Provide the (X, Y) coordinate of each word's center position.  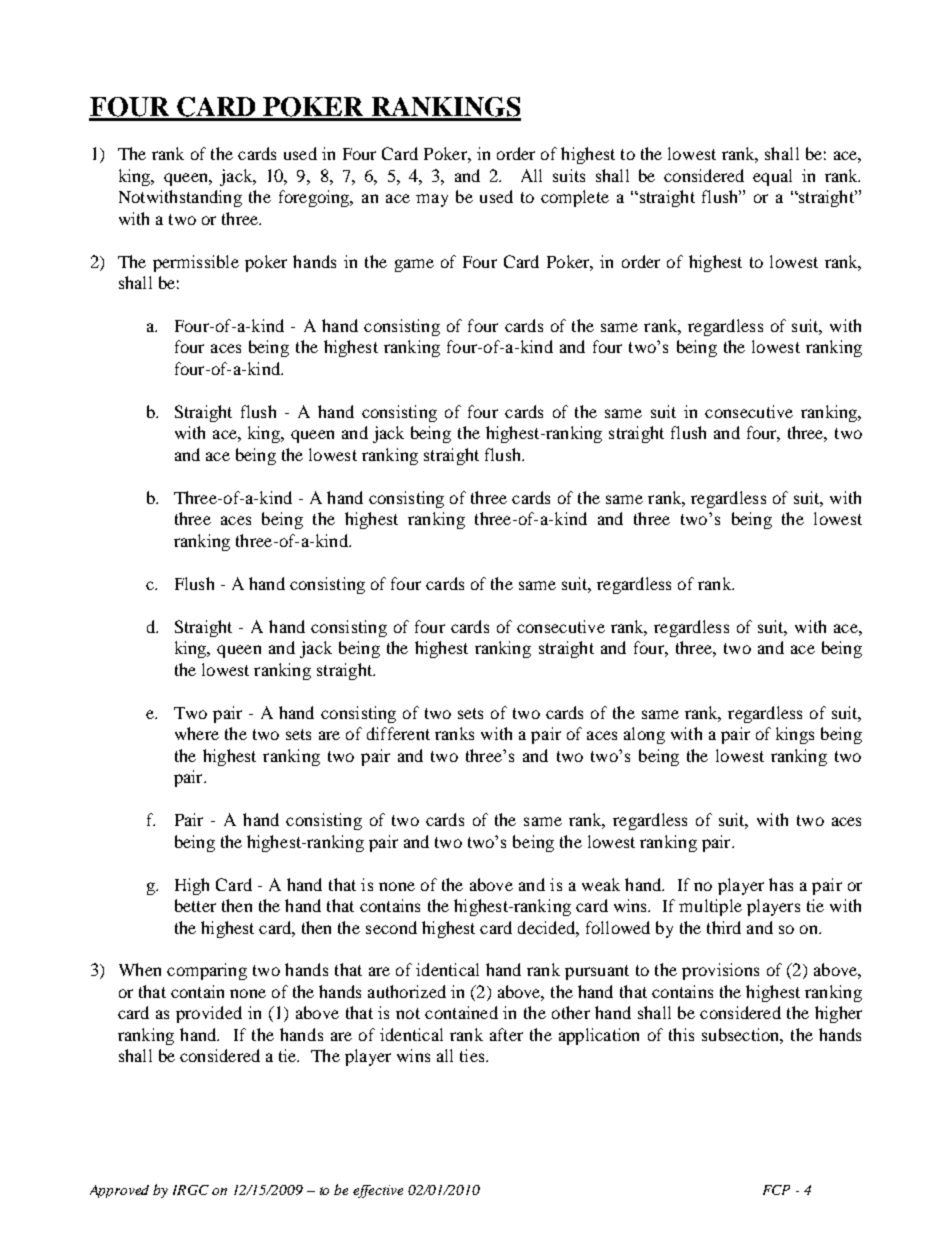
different (398, 733)
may (432, 200)
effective (378, 1191)
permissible (196, 263)
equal (772, 177)
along (644, 735)
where (197, 733)
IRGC (191, 1190)
